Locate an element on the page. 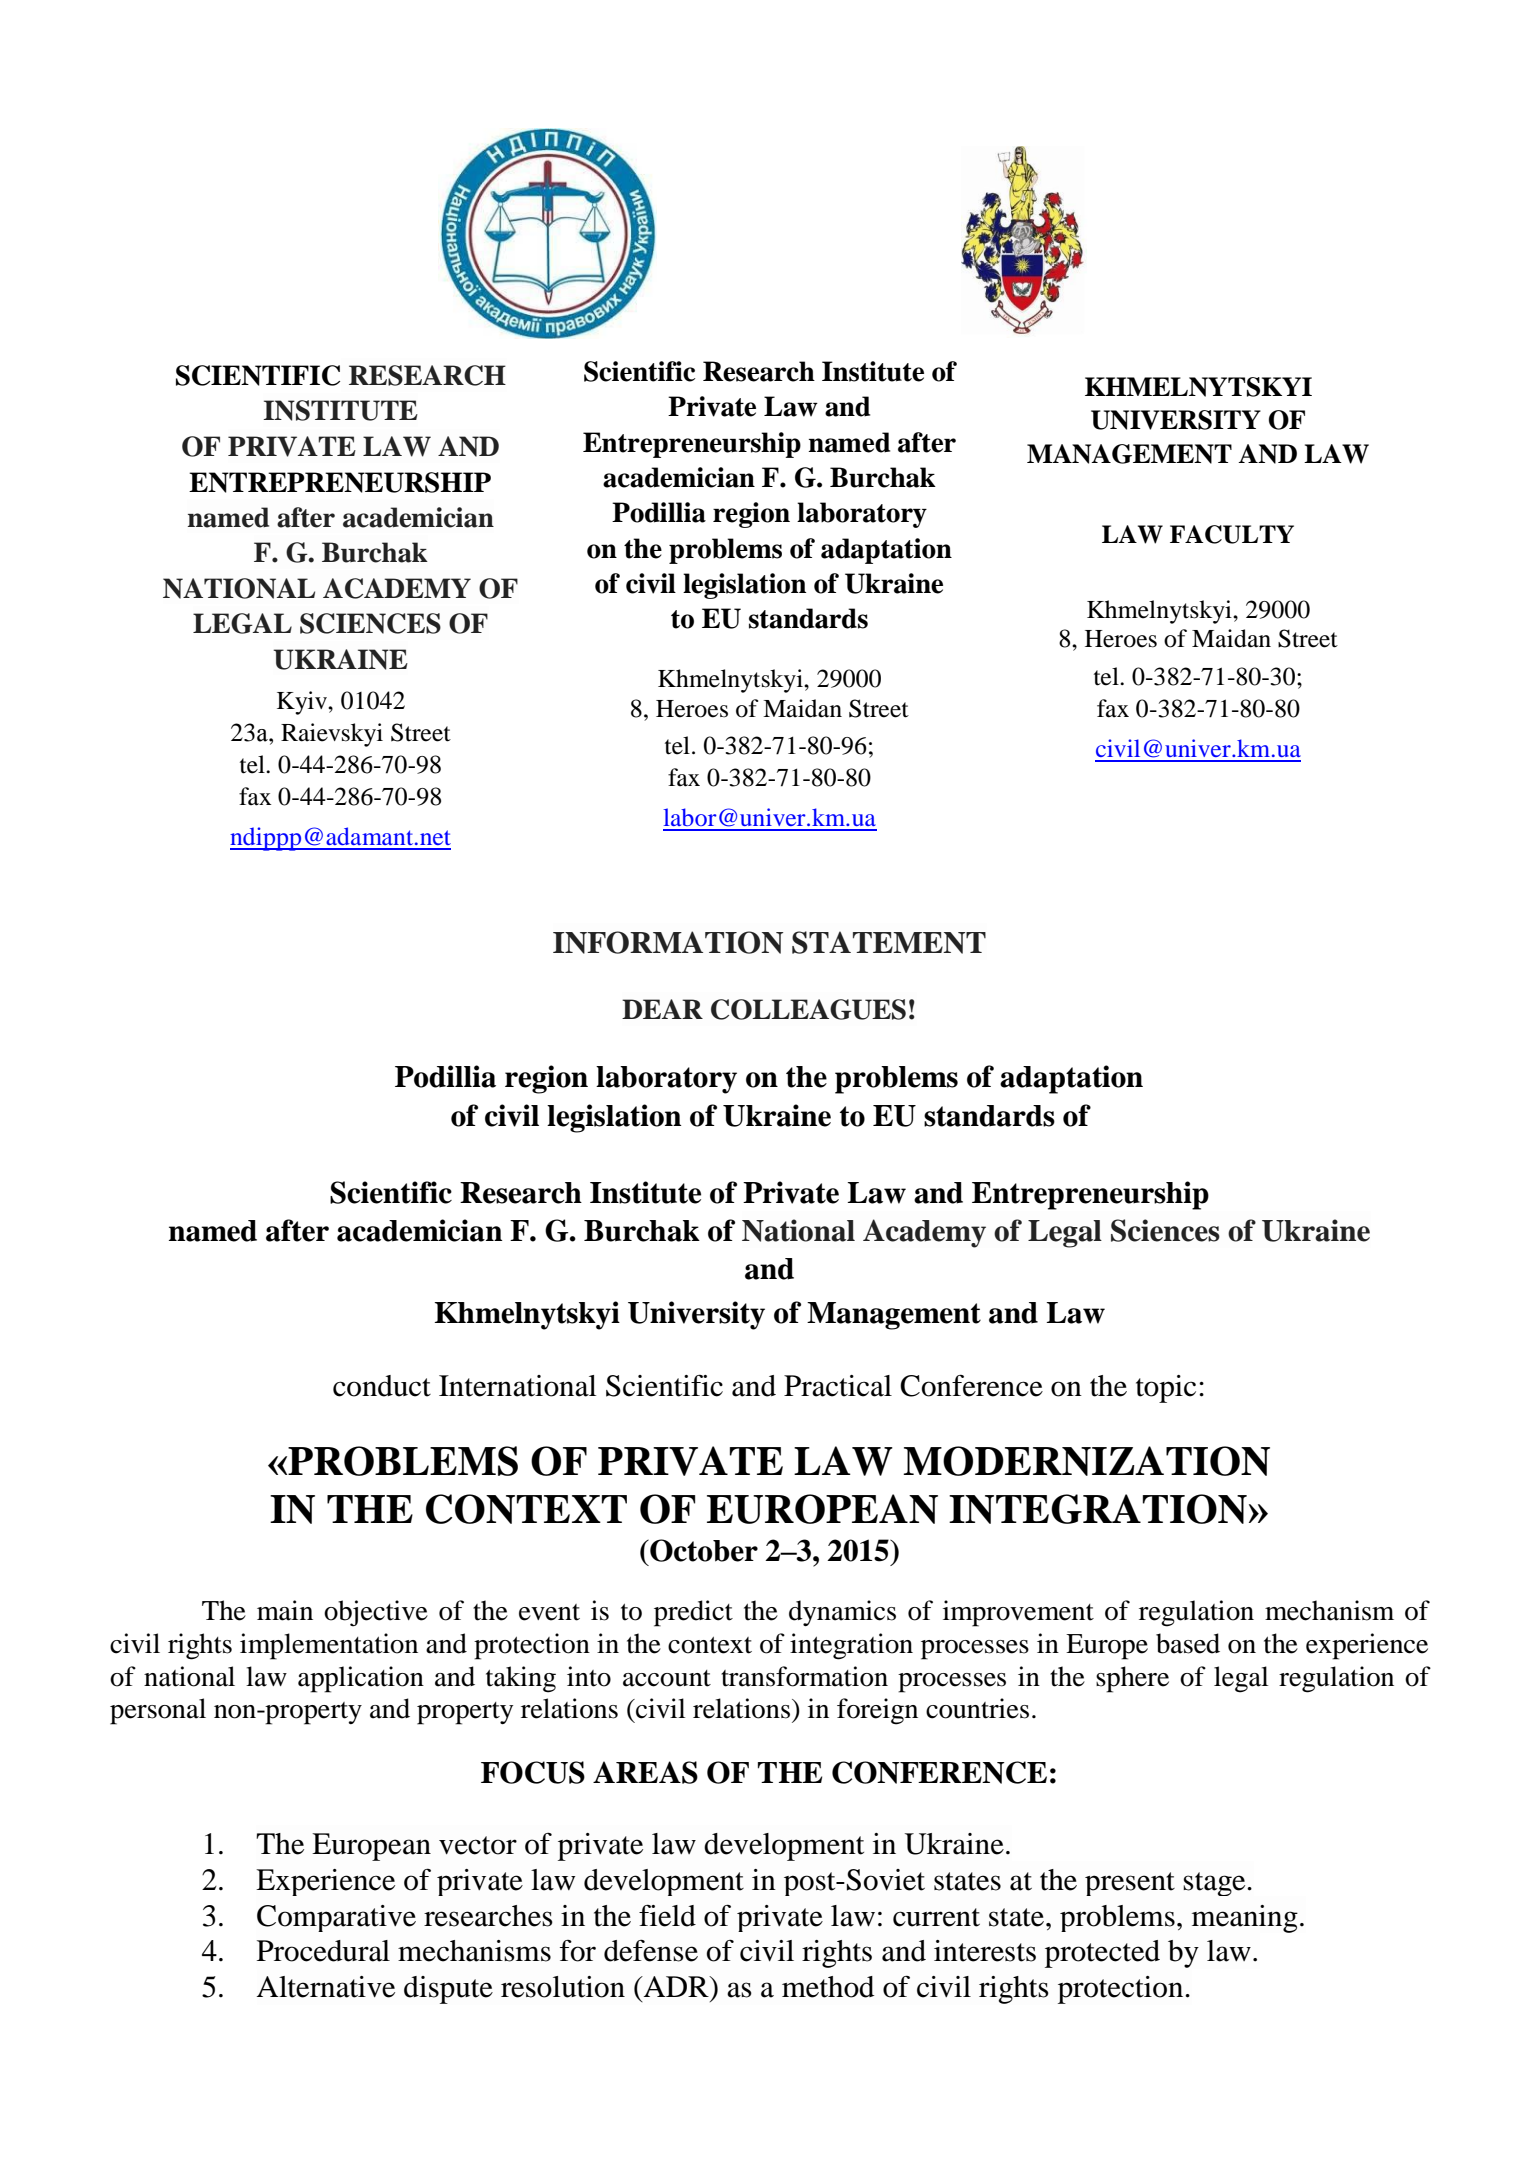 This page has height=2177, width=1539. COLLEAGUES is located at coordinates (808, 1009).
